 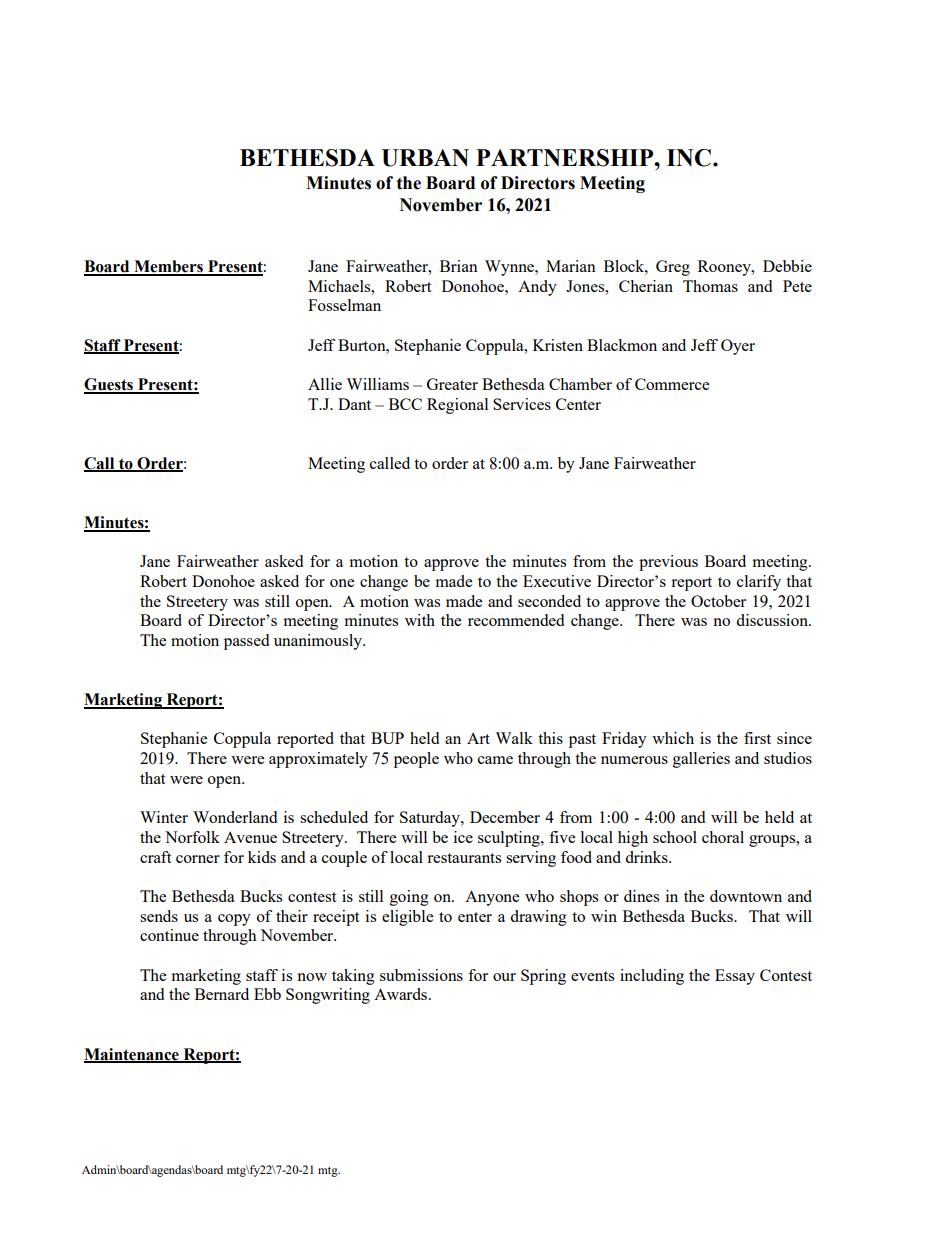 I want to click on October, so click(x=718, y=601).
